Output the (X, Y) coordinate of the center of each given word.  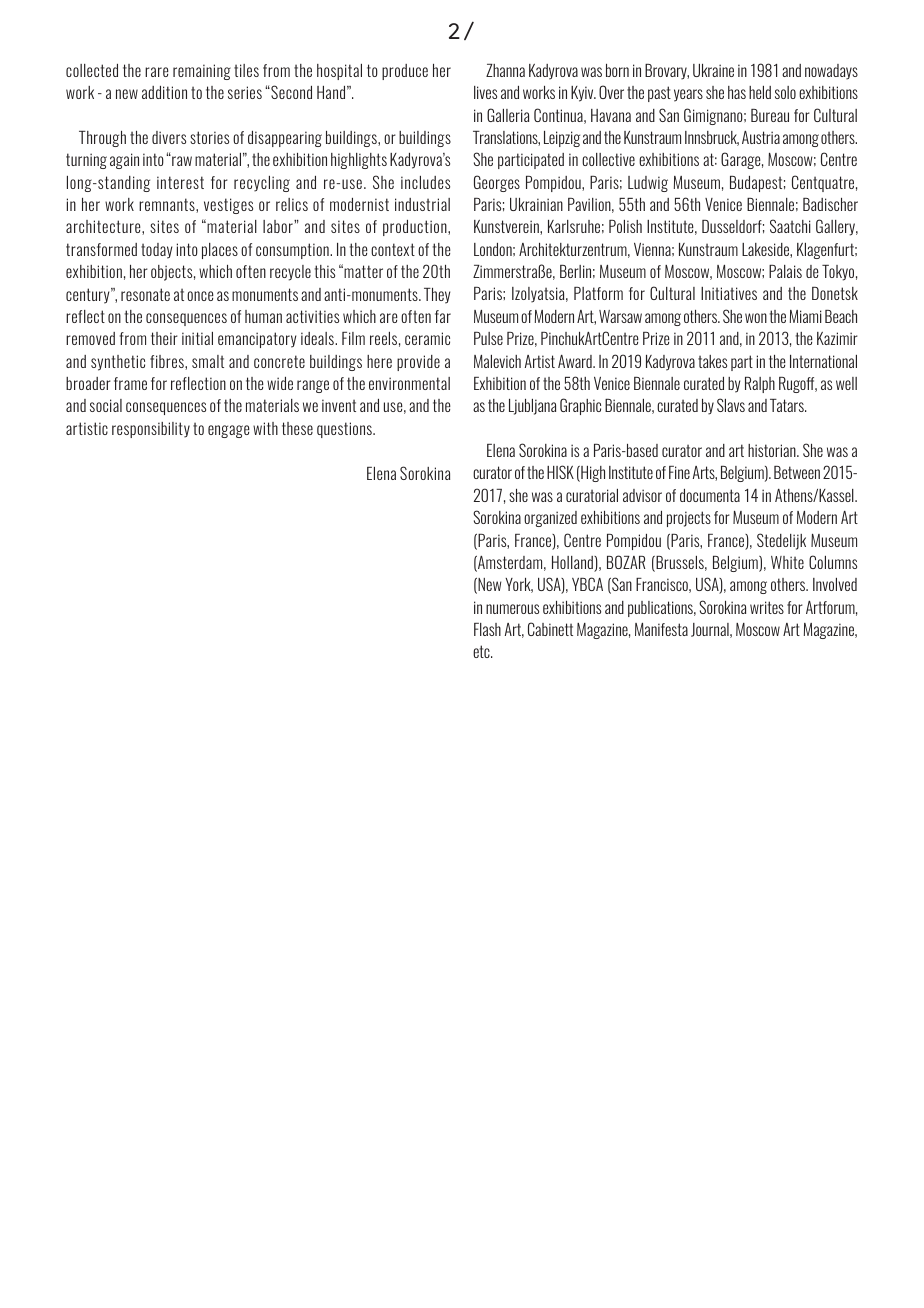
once (200, 296)
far (443, 316)
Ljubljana (532, 407)
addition (164, 92)
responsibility (151, 430)
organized (550, 519)
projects (689, 519)
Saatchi (790, 226)
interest (180, 182)
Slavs (731, 405)
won (756, 318)
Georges (497, 183)
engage (229, 431)
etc (482, 651)
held (760, 92)
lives (485, 92)
